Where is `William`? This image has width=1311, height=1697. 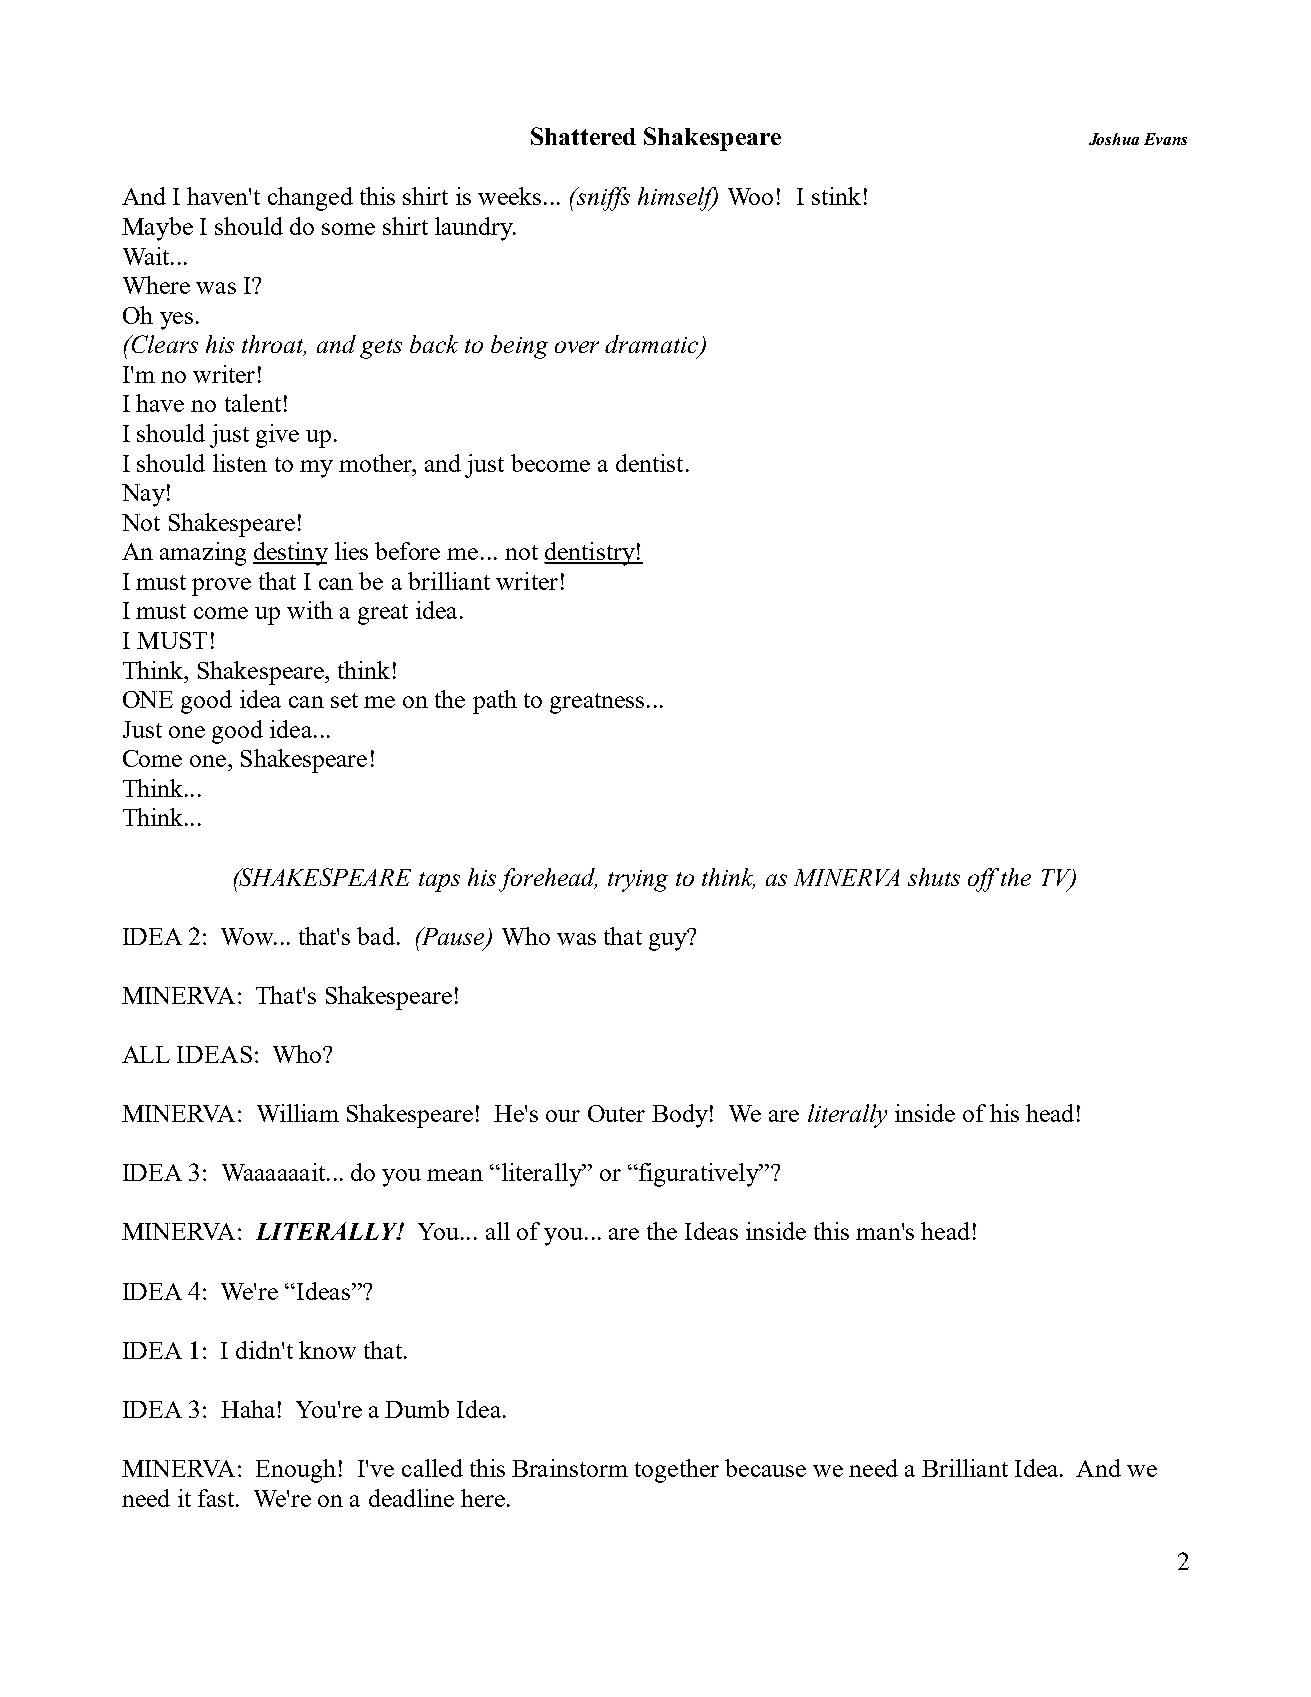
William is located at coordinates (298, 1113).
